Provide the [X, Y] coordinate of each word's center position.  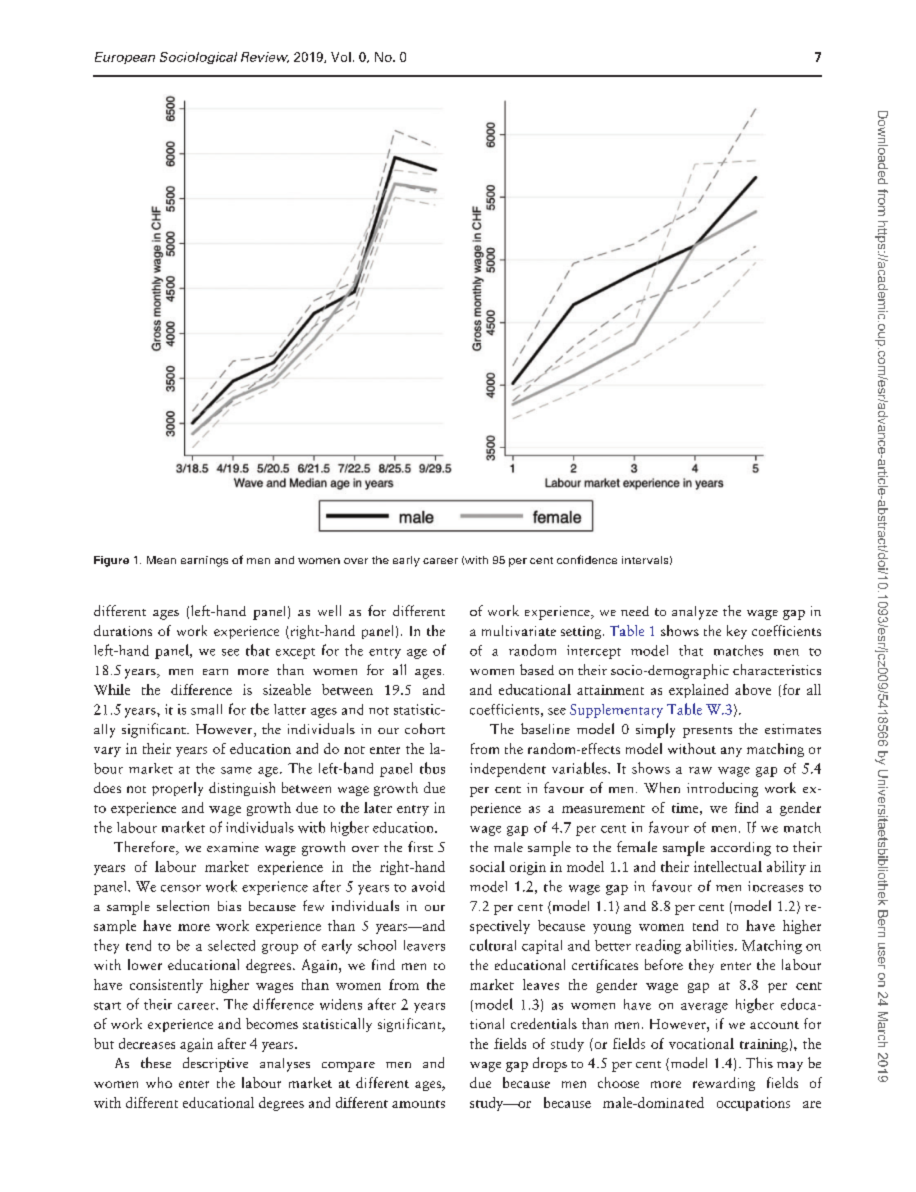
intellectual [728, 866]
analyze [695, 613]
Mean [161, 560]
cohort [425, 728]
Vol [341, 57]
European [125, 58]
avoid [428, 886]
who [159, 1082]
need [635, 611]
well [329, 610]
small [206, 709]
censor [181, 888]
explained [698, 691]
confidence [587, 559]
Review [265, 57]
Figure [111, 561]
